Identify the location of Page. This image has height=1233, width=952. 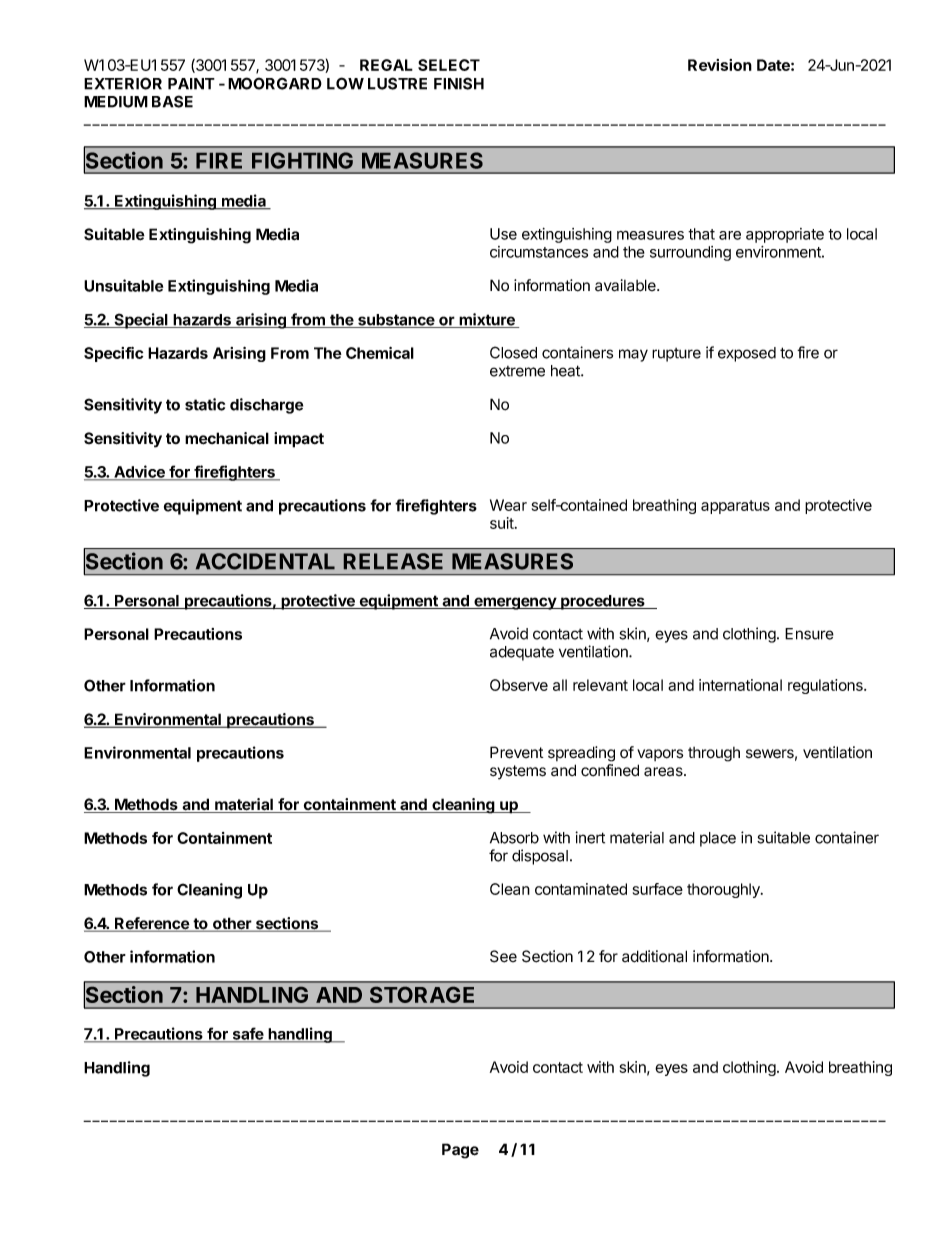
(460, 1151).
